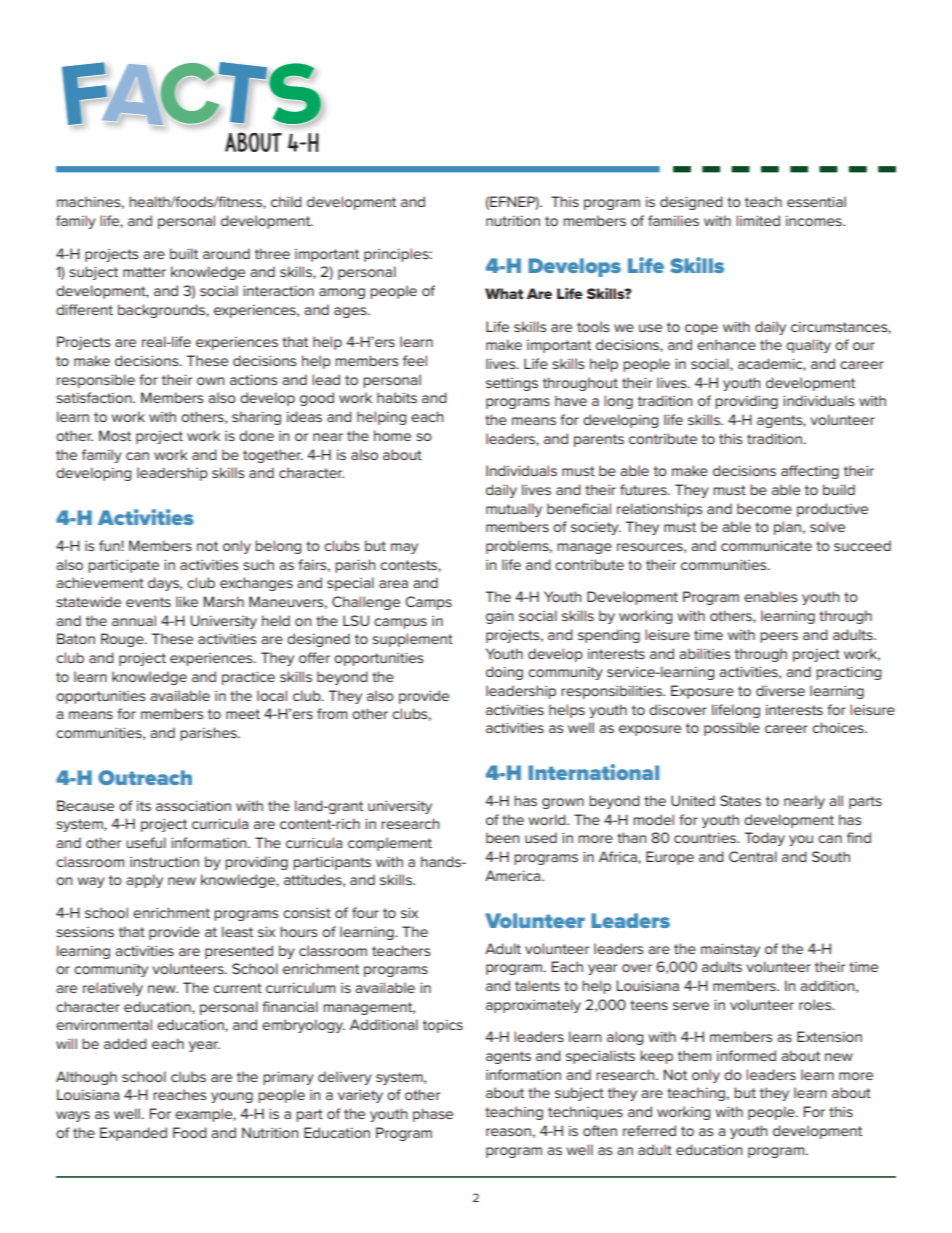 The width and height of the screenshot is (952, 1233). Describe the element at coordinates (758, 220) in the screenshot. I see `limited` at that location.
